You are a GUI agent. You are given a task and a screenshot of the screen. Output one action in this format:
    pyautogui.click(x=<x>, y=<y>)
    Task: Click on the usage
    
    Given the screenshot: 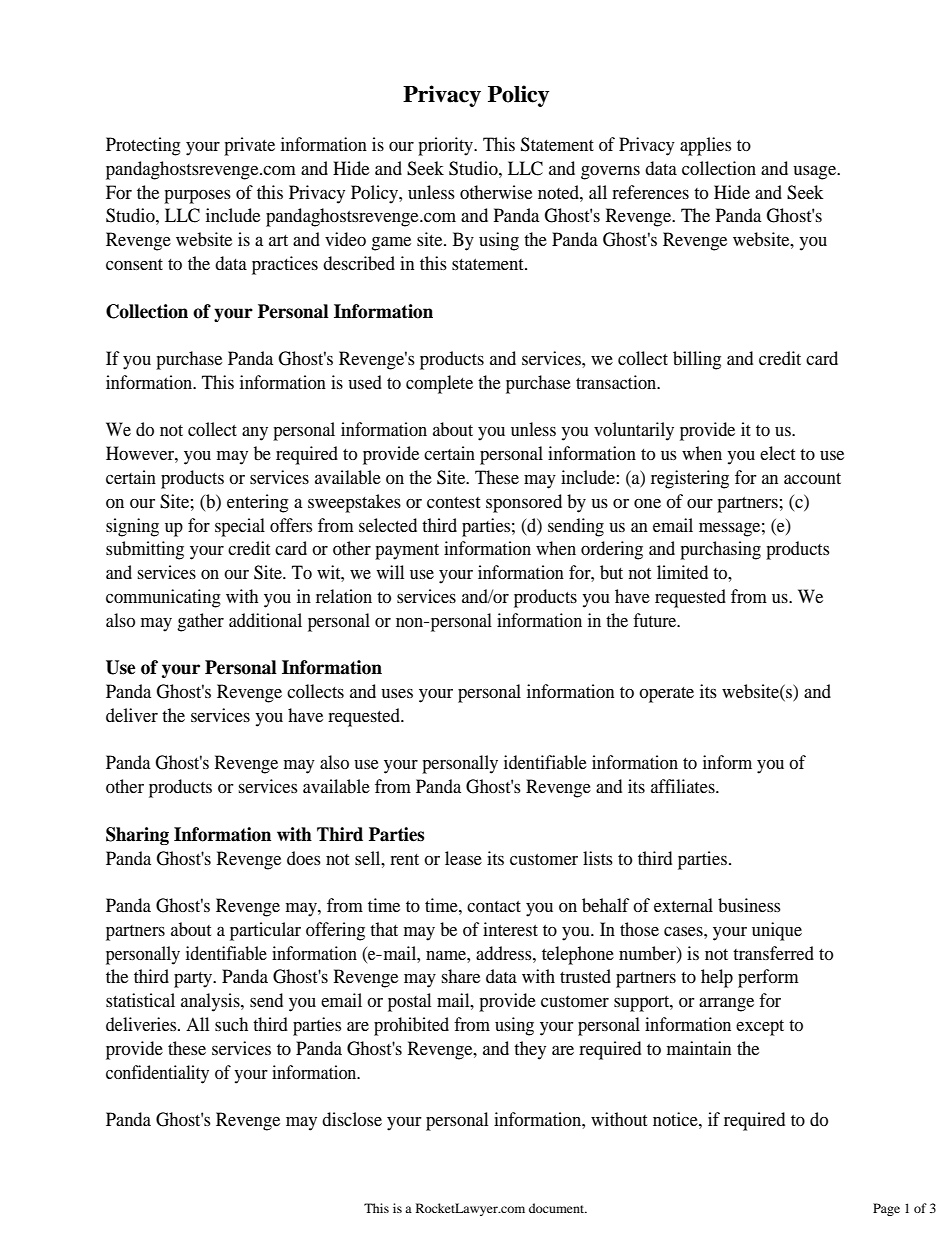 What is the action you would take?
    pyautogui.click(x=816, y=173)
